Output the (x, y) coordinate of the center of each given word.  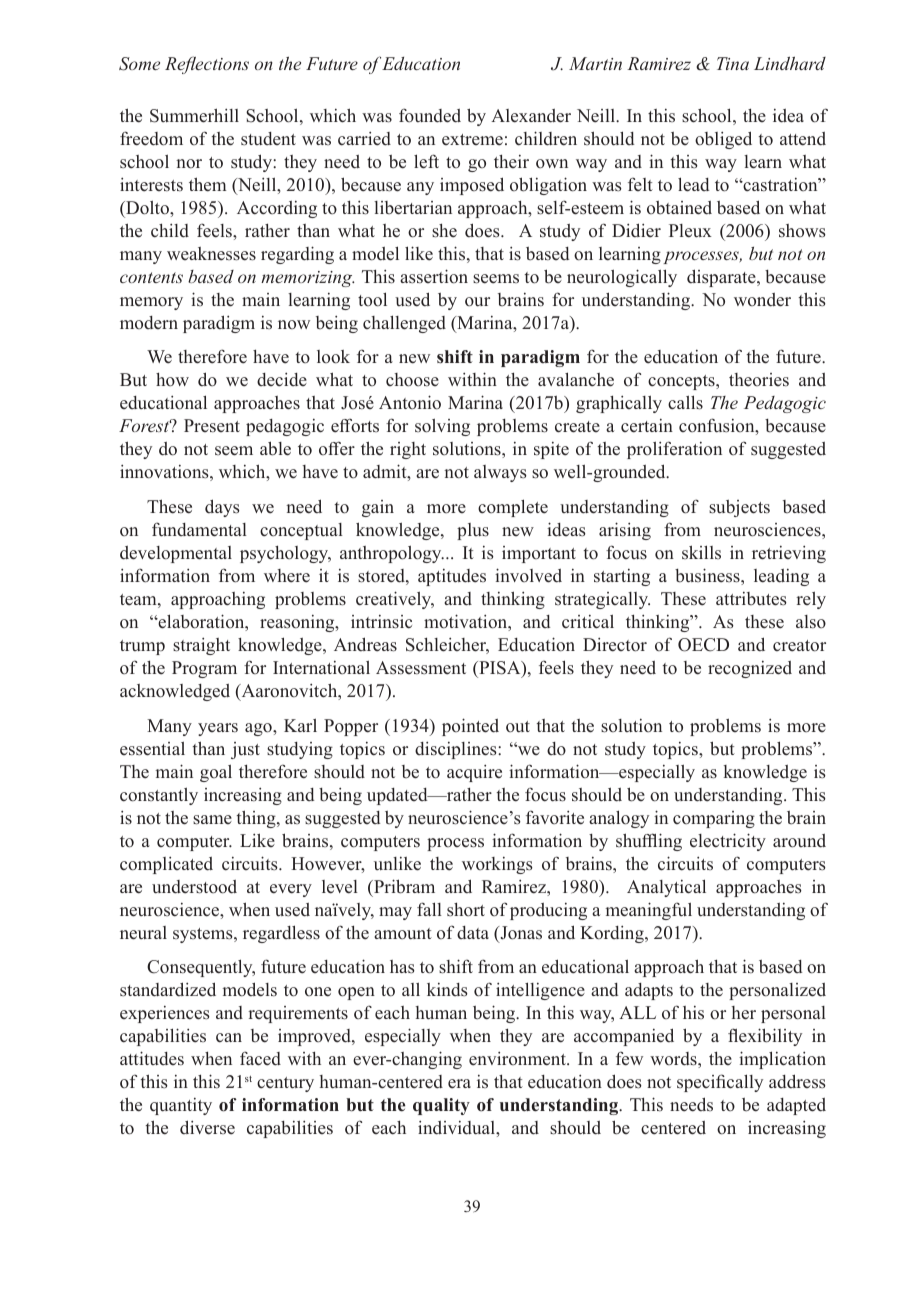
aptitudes (452, 577)
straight (201, 646)
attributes (751, 599)
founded (430, 115)
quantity (181, 1106)
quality (441, 1106)
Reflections (207, 65)
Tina (733, 63)
